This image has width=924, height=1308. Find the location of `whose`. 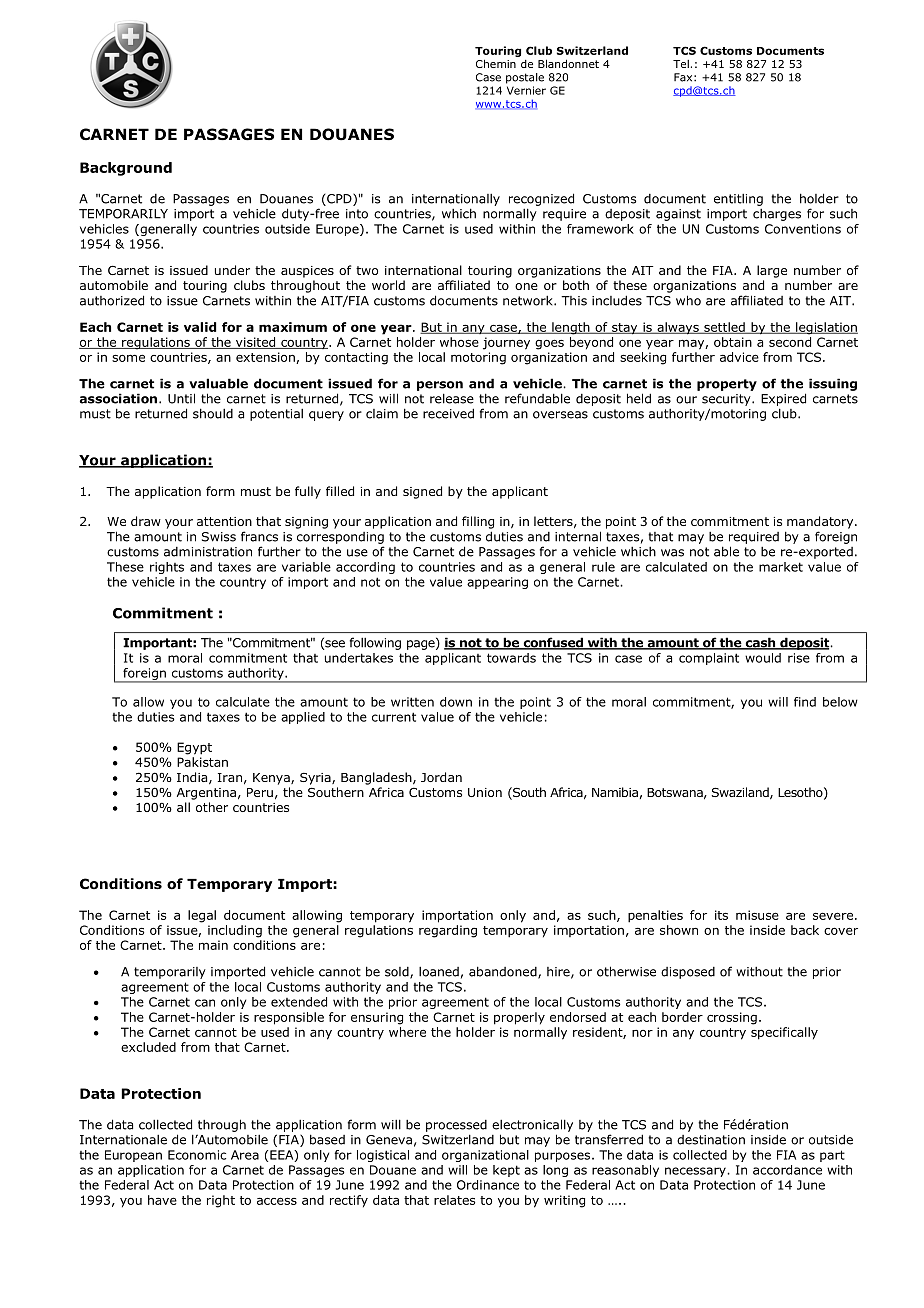

whose is located at coordinates (459, 342).
